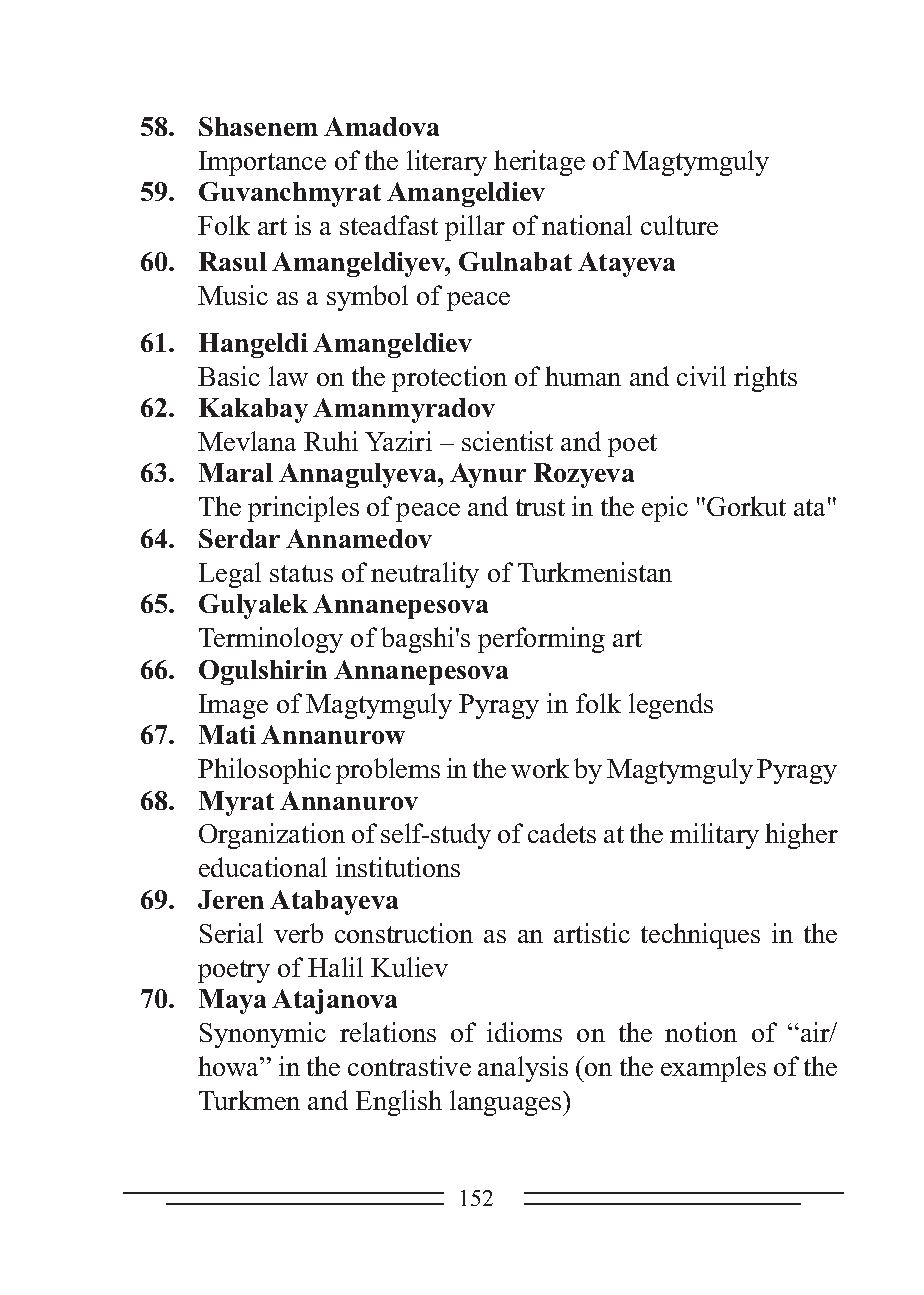  Describe the element at coordinates (541, 640) in the document. I see `performing` at that location.
